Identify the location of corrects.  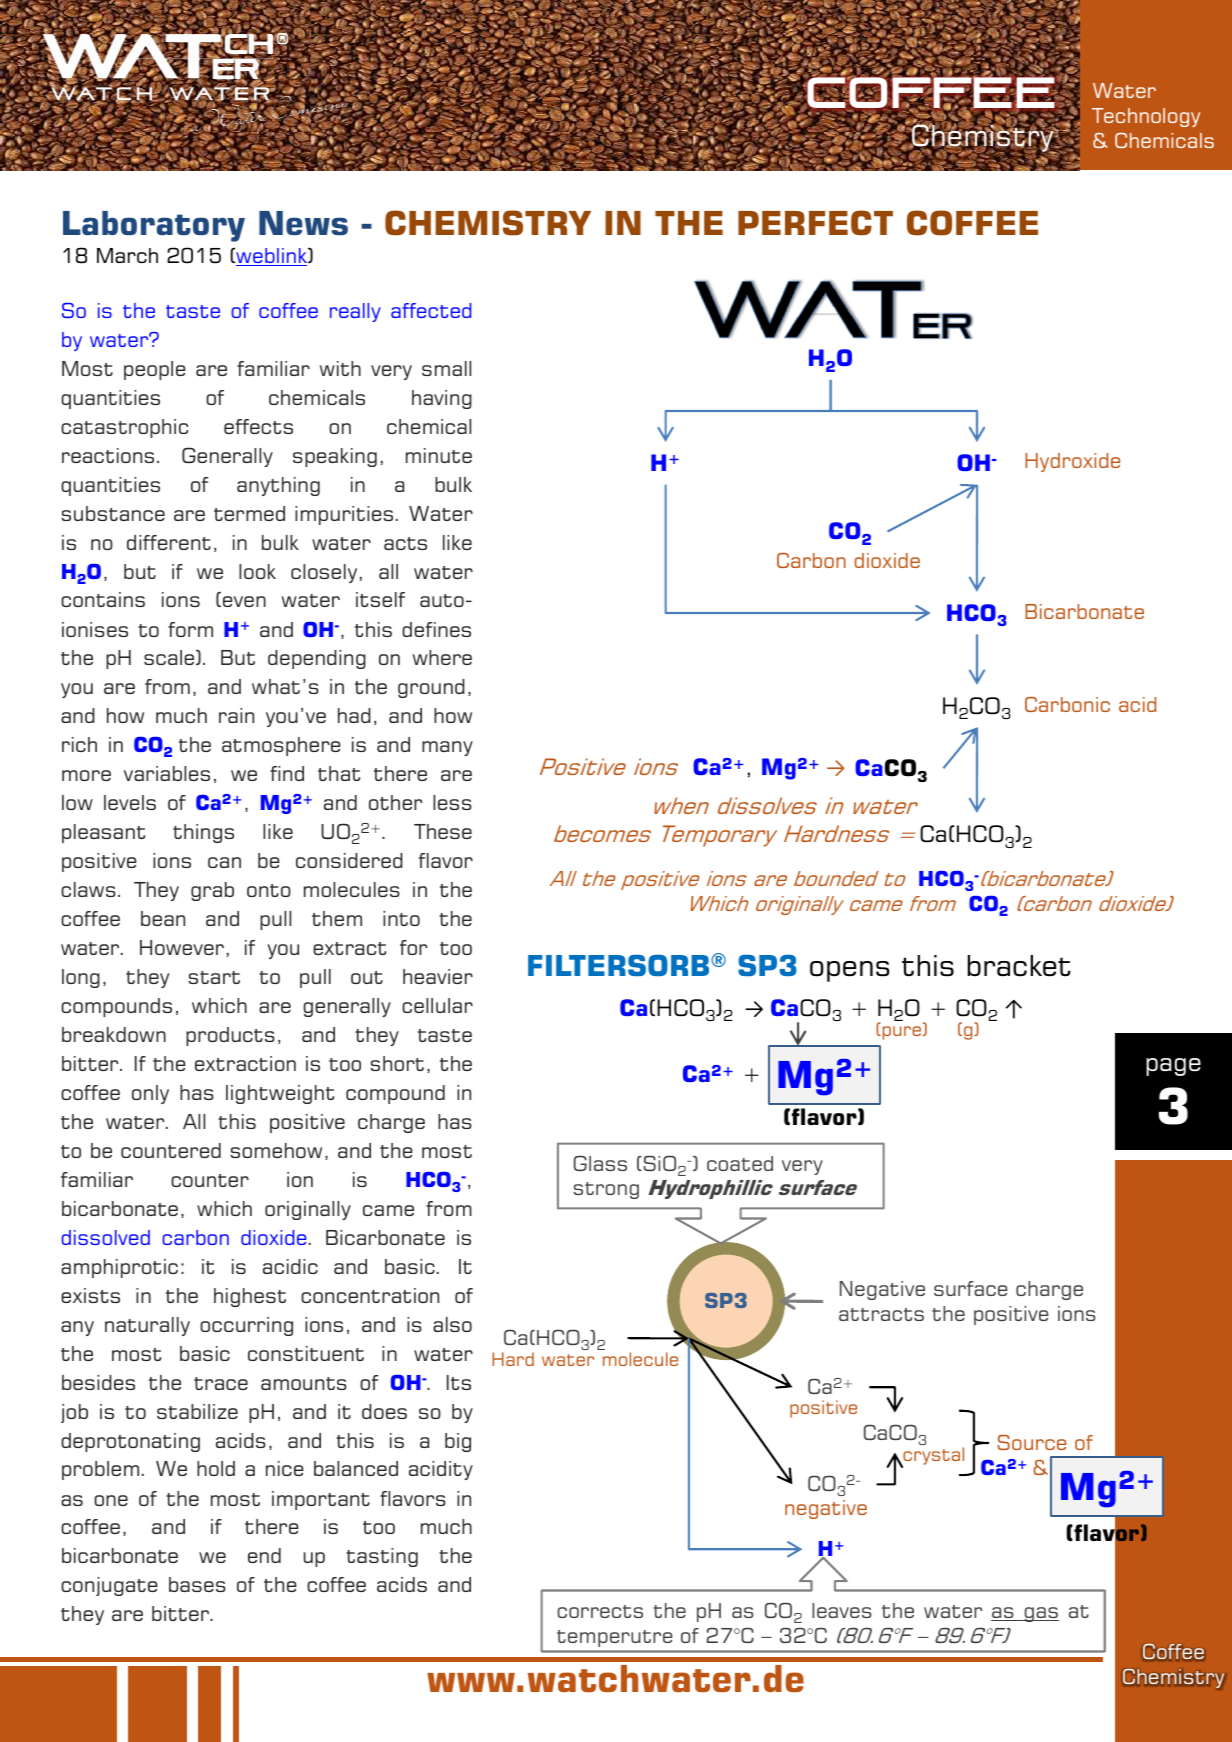
(600, 1611).
